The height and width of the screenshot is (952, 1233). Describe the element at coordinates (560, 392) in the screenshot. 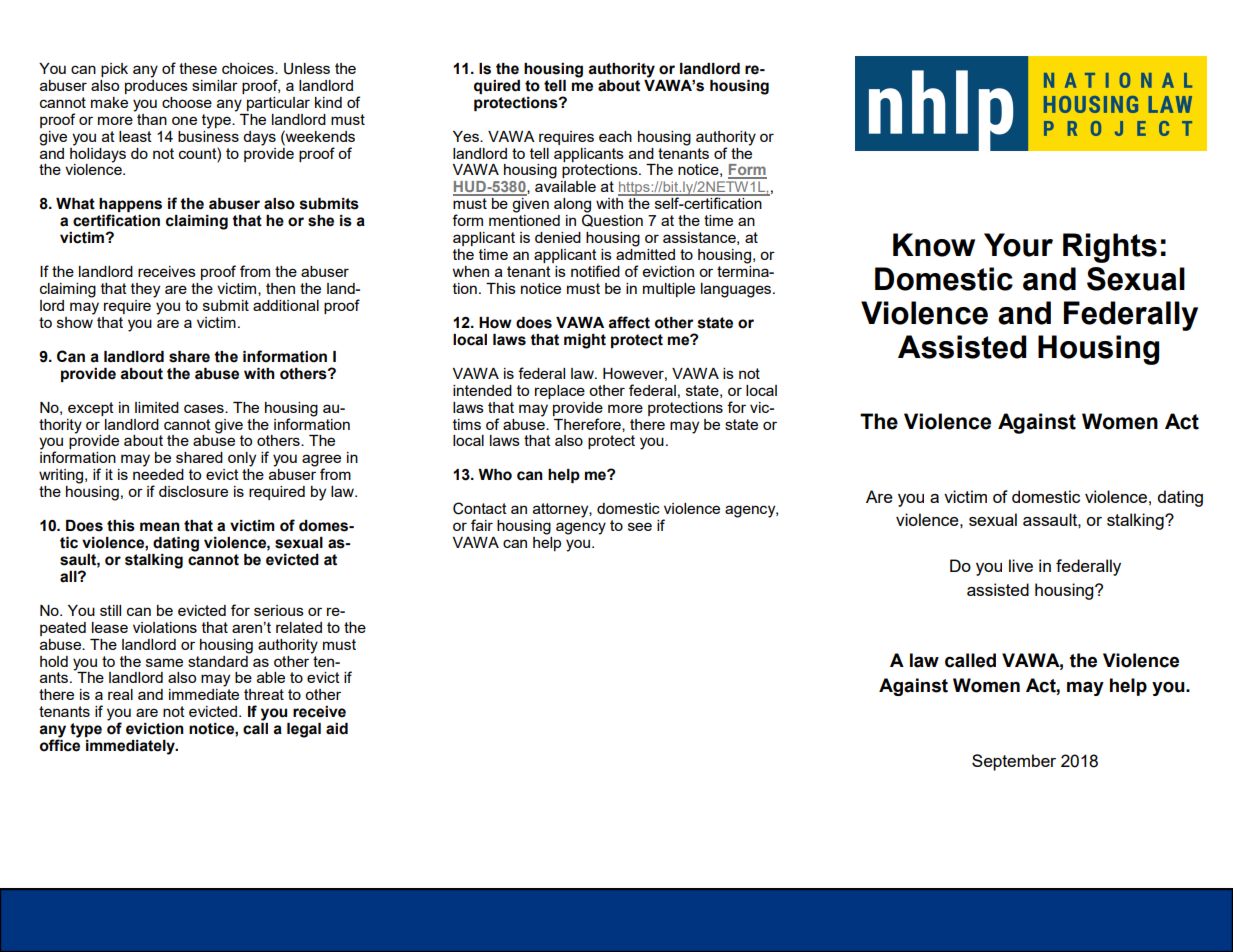

I see `replace` at that location.
